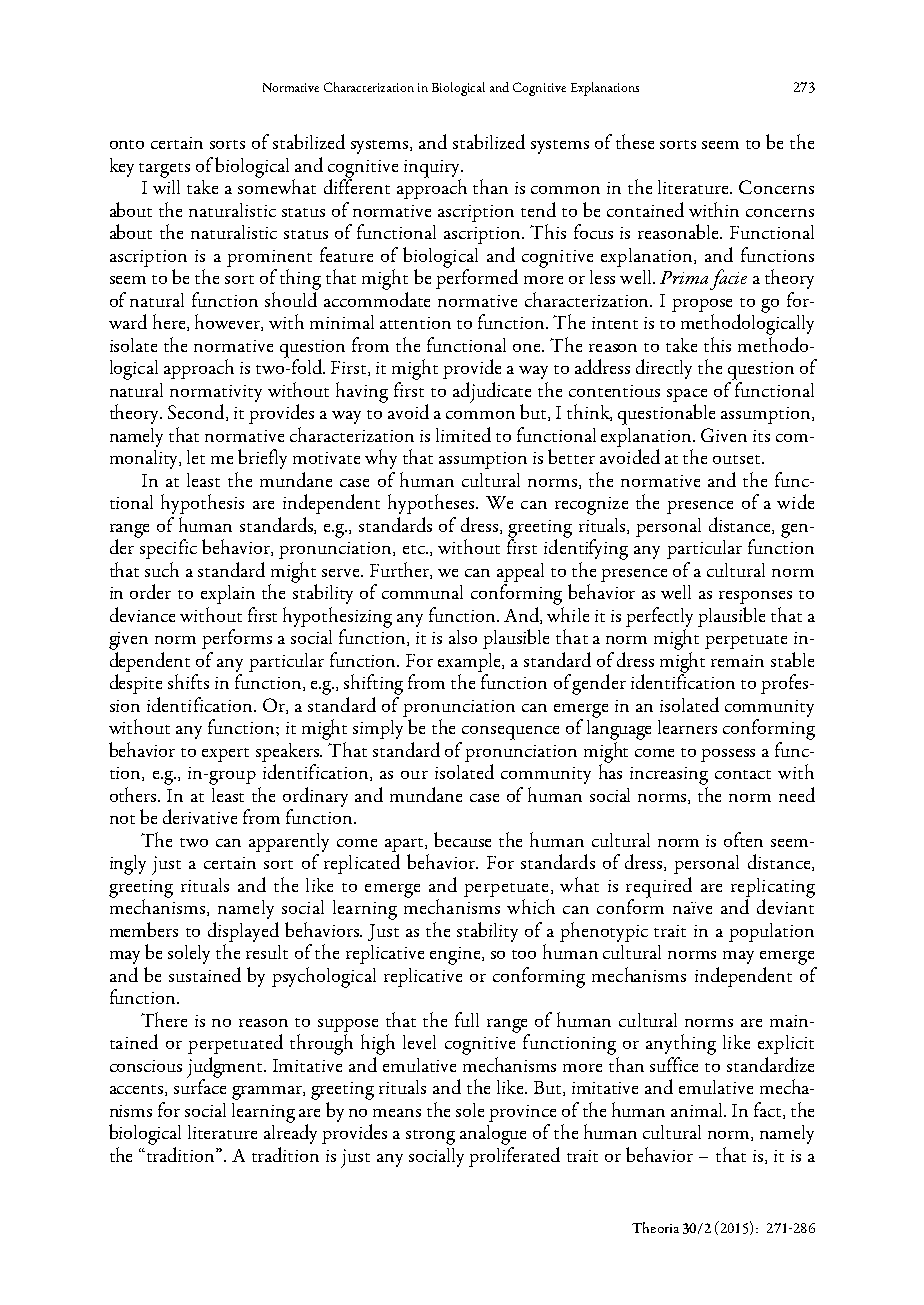 Image resolution: width=924 pixels, height=1305 pixels. I want to click on animal, so click(698, 1110).
